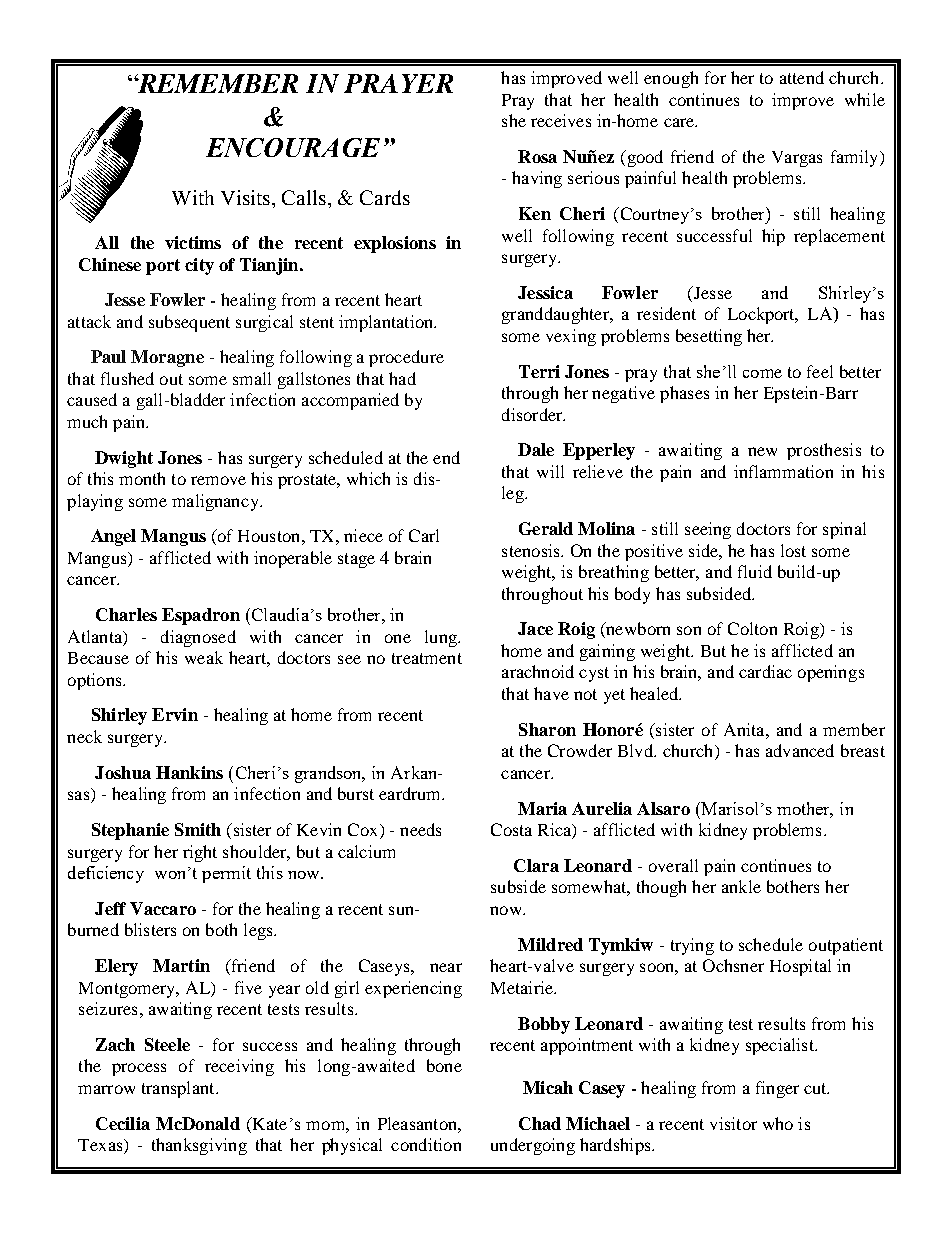  I want to click on Dwight, so click(124, 459).
